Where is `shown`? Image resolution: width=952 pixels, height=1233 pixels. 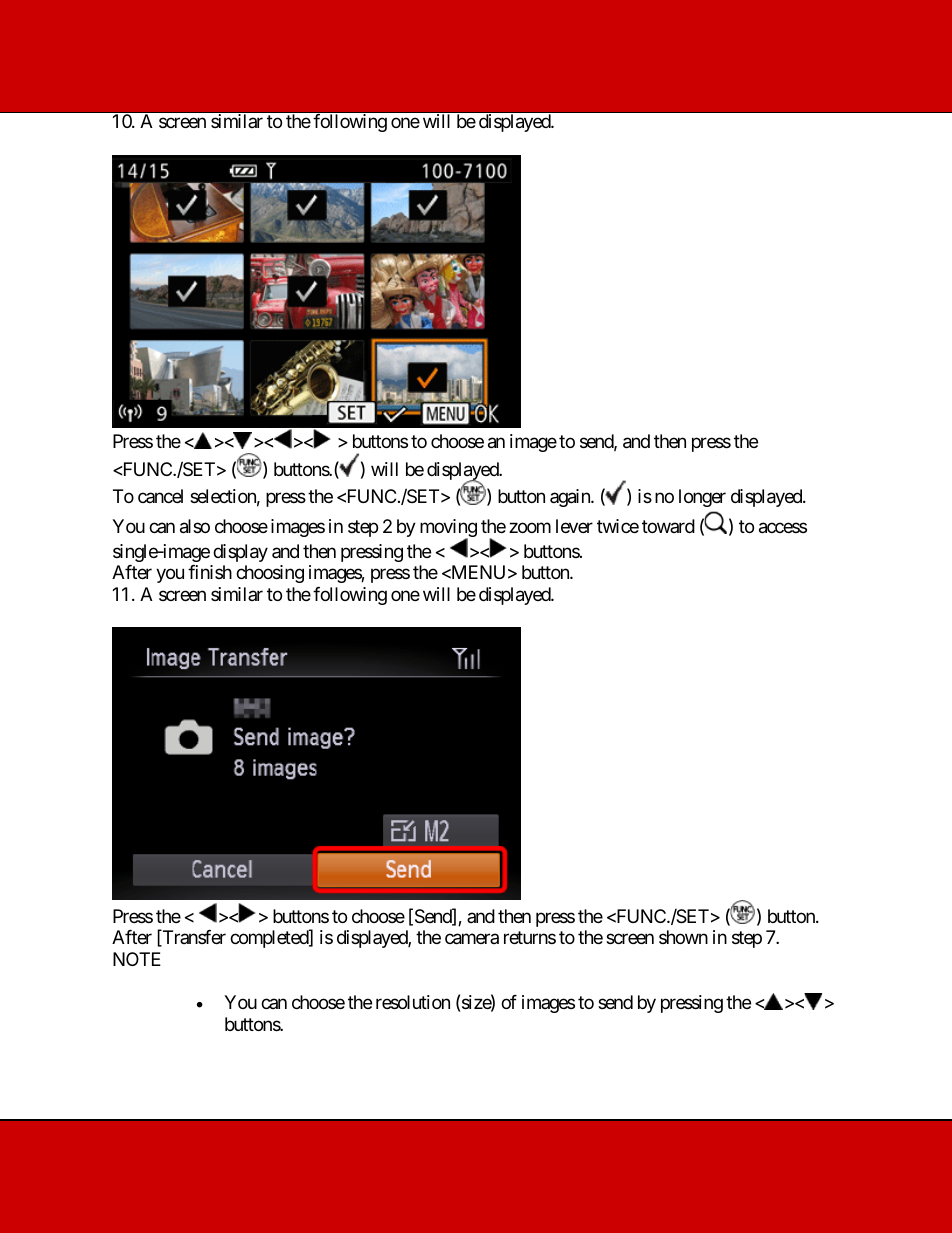
shown is located at coordinates (683, 937).
